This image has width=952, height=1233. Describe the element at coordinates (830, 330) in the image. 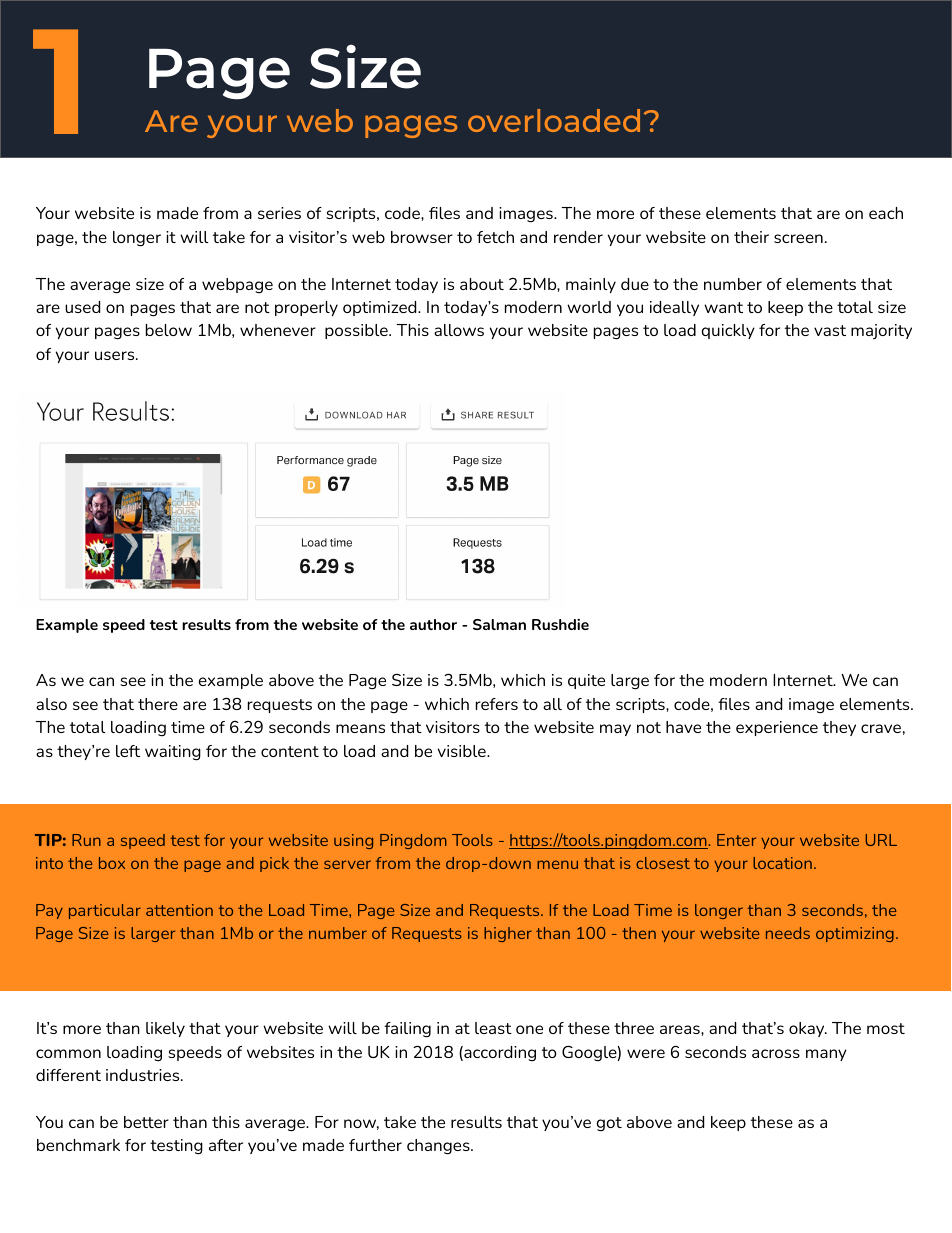

I see `vast` at that location.
